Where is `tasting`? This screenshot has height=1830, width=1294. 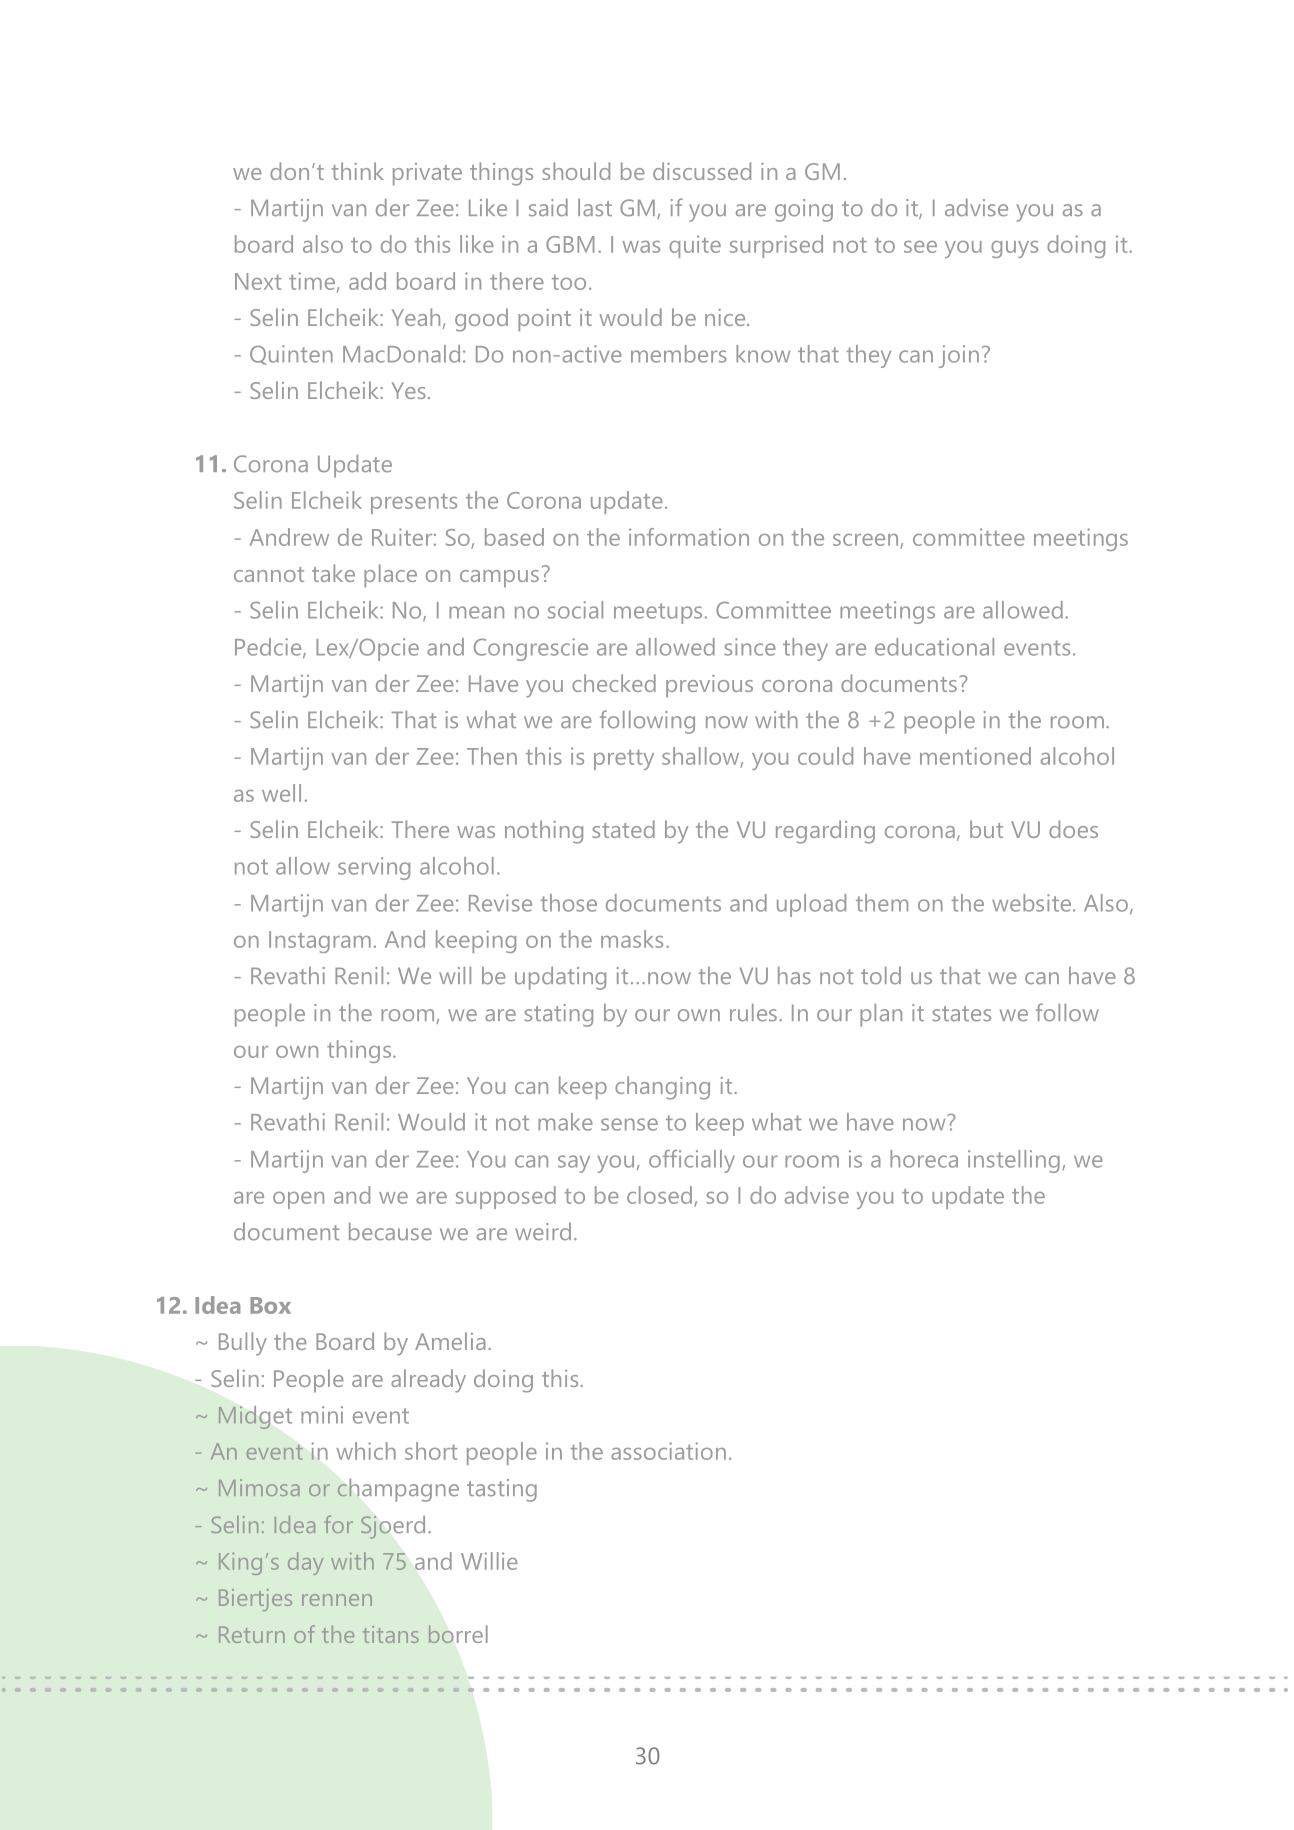 tasting is located at coordinates (502, 1490).
